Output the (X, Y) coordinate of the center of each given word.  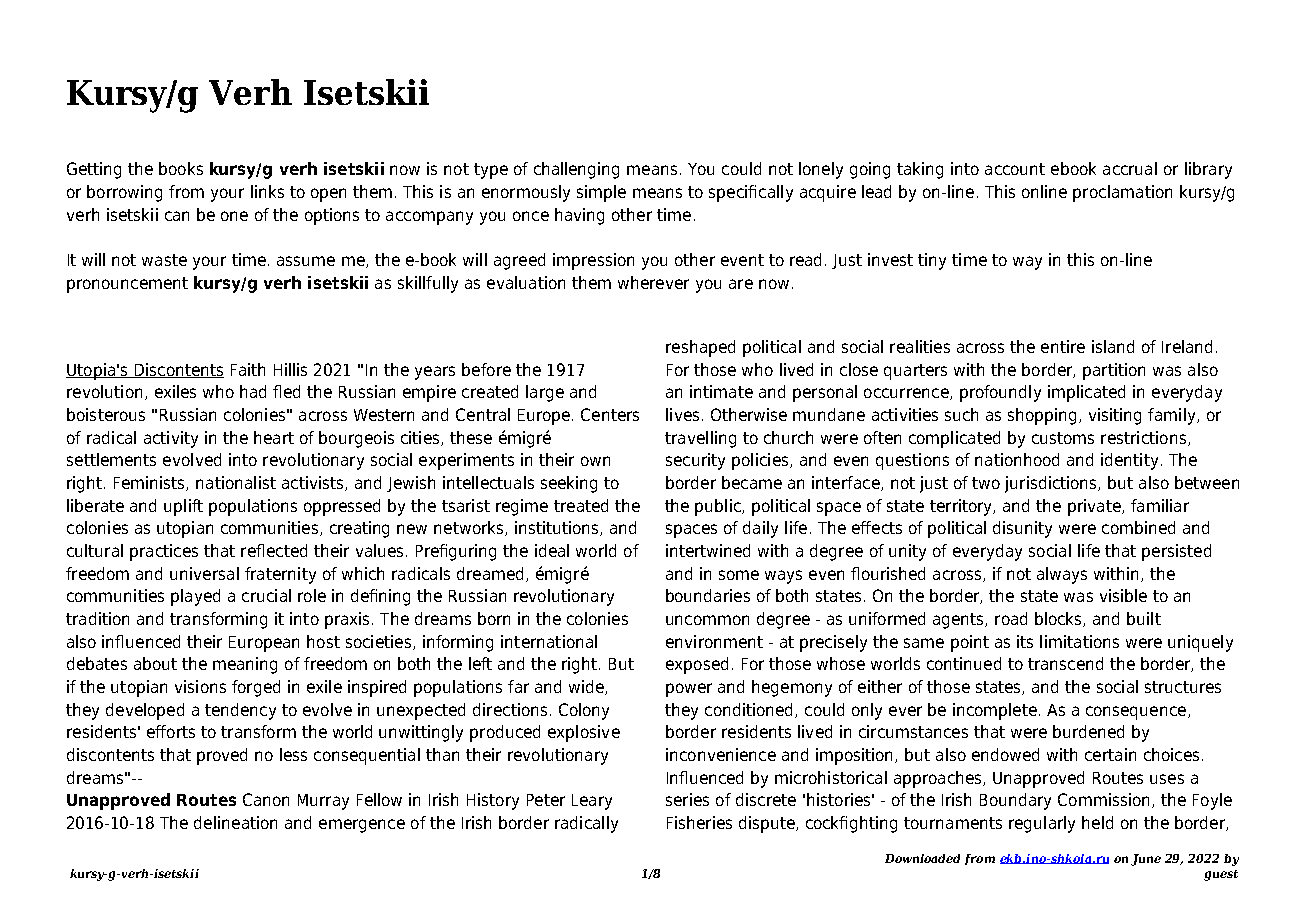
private (1095, 507)
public (719, 507)
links (267, 191)
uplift (183, 507)
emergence (362, 826)
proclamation (1122, 193)
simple (601, 193)
